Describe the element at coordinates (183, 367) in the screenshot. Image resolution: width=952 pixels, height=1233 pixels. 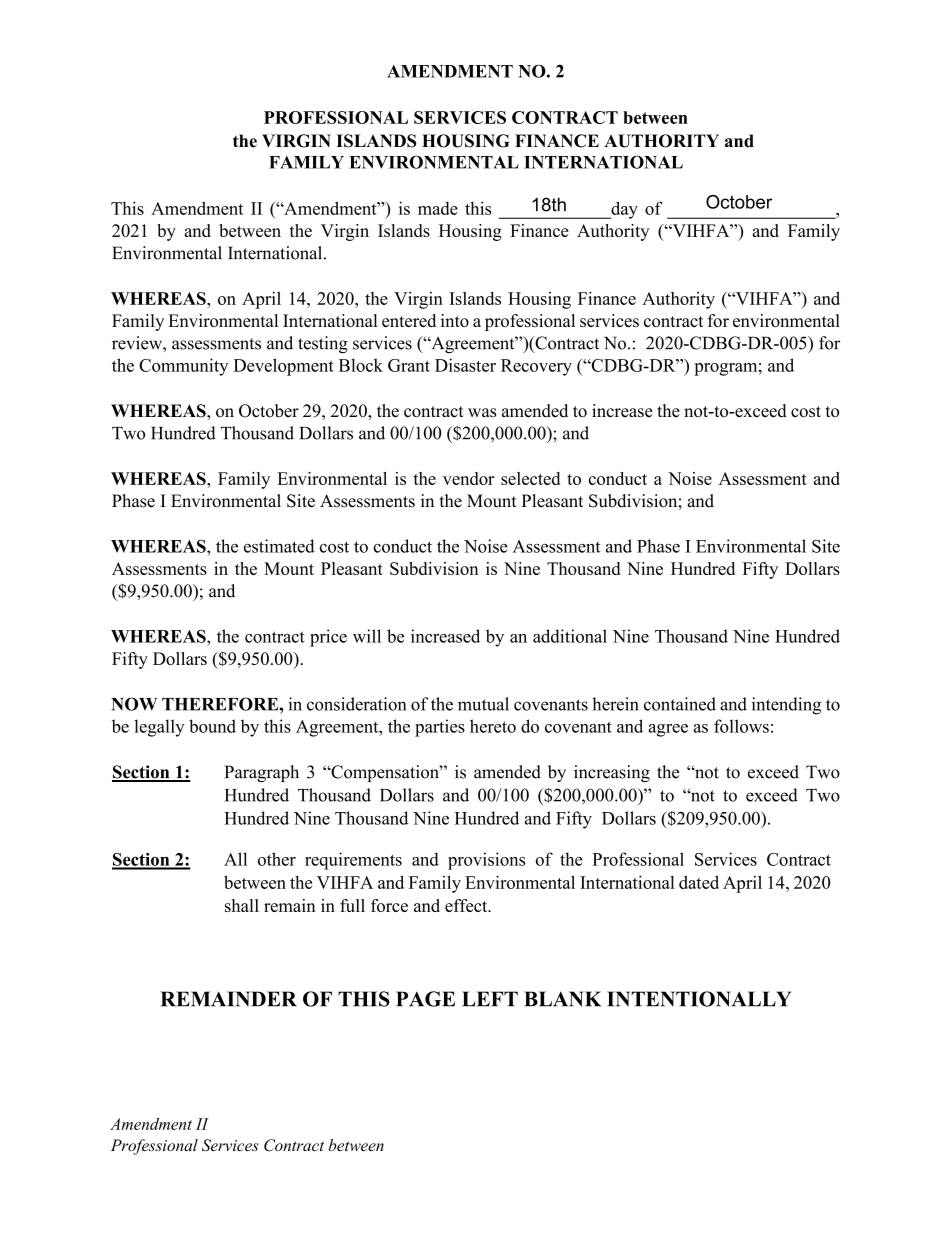
I see `Community` at that location.
